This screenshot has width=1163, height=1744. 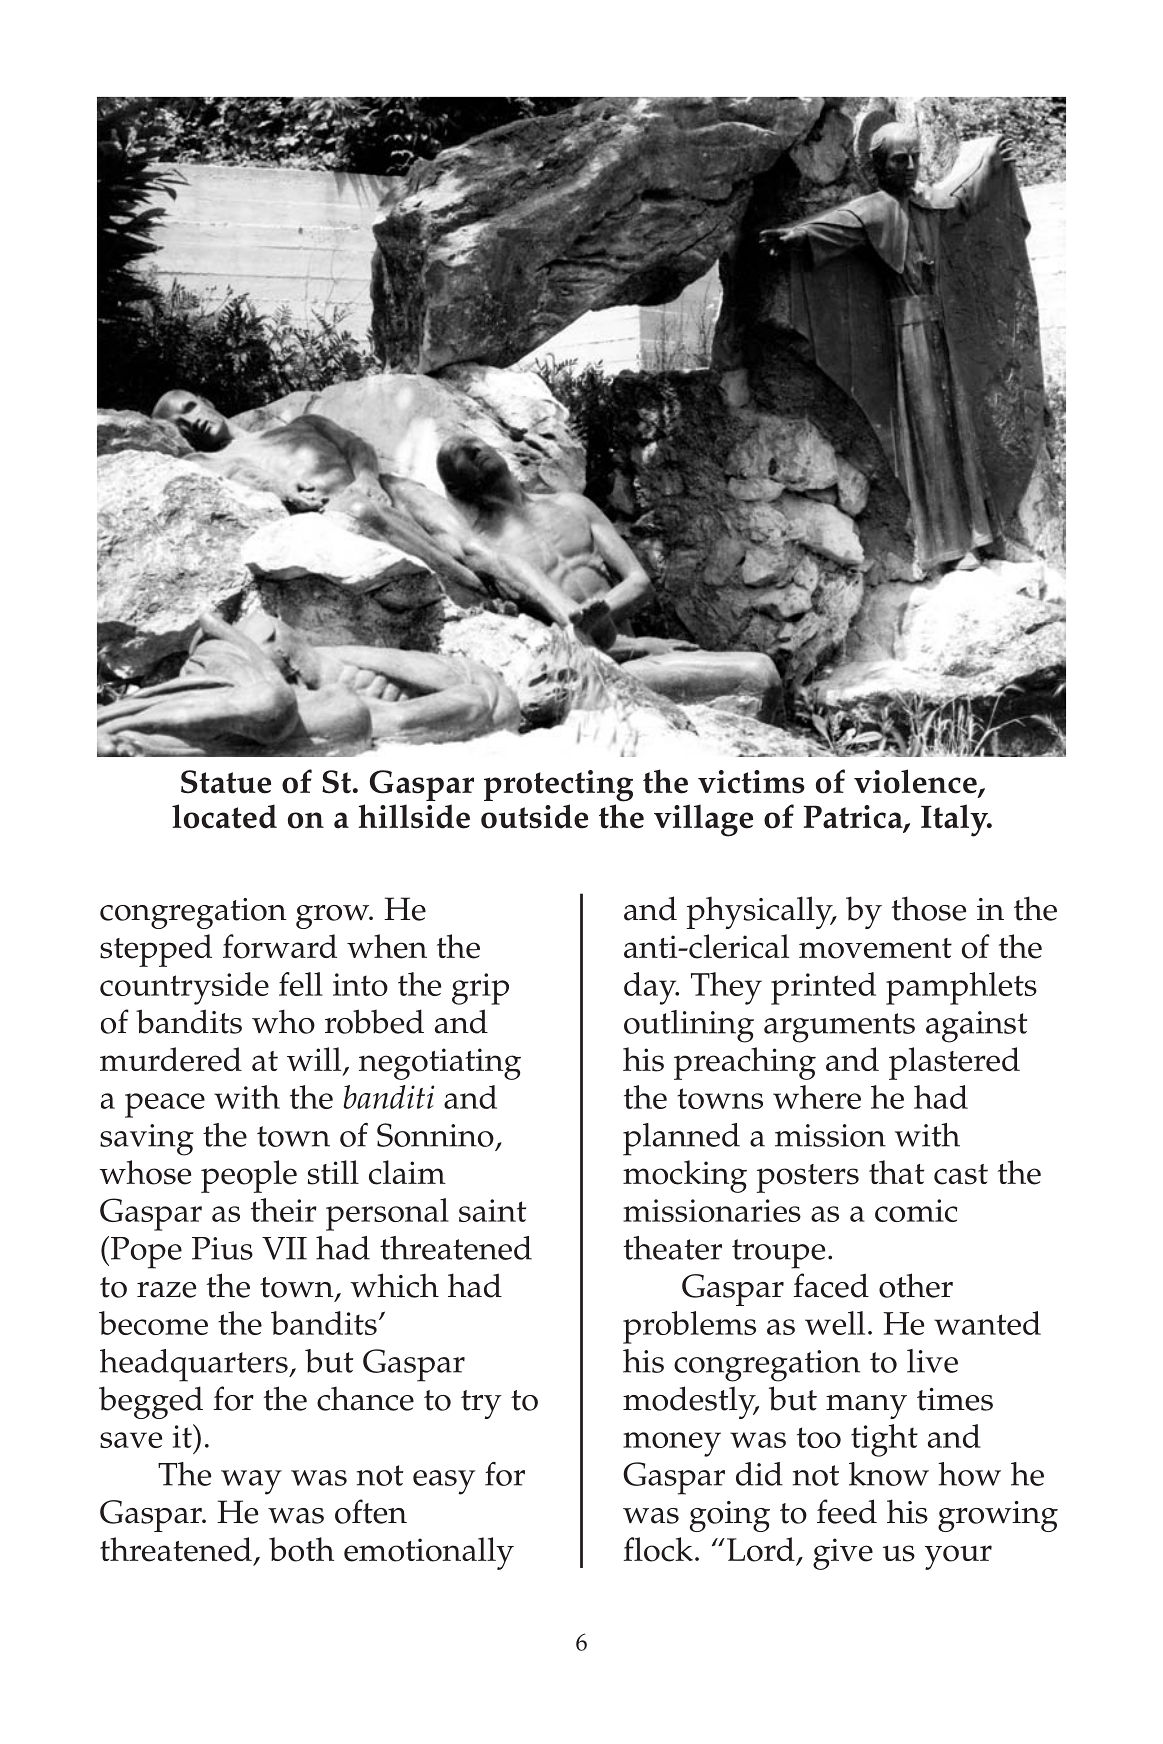 I want to click on countryside, so click(x=184, y=988).
